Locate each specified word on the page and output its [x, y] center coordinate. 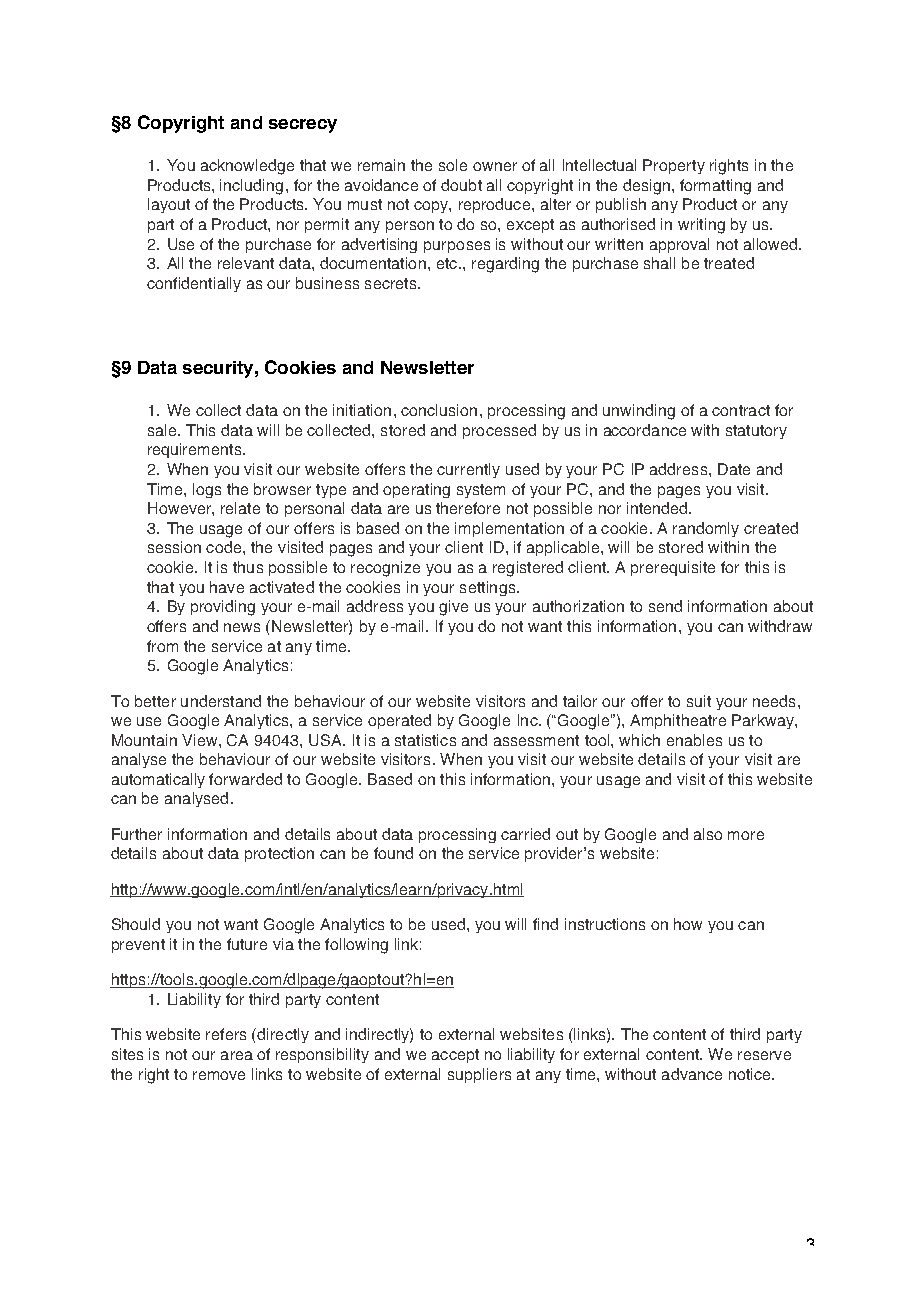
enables [694, 740]
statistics [425, 740]
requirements [196, 450]
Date [734, 469]
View [201, 740]
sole [453, 165]
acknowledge [247, 167]
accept [455, 1056]
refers [226, 1034]
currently [468, 470]
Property [674, 166]
